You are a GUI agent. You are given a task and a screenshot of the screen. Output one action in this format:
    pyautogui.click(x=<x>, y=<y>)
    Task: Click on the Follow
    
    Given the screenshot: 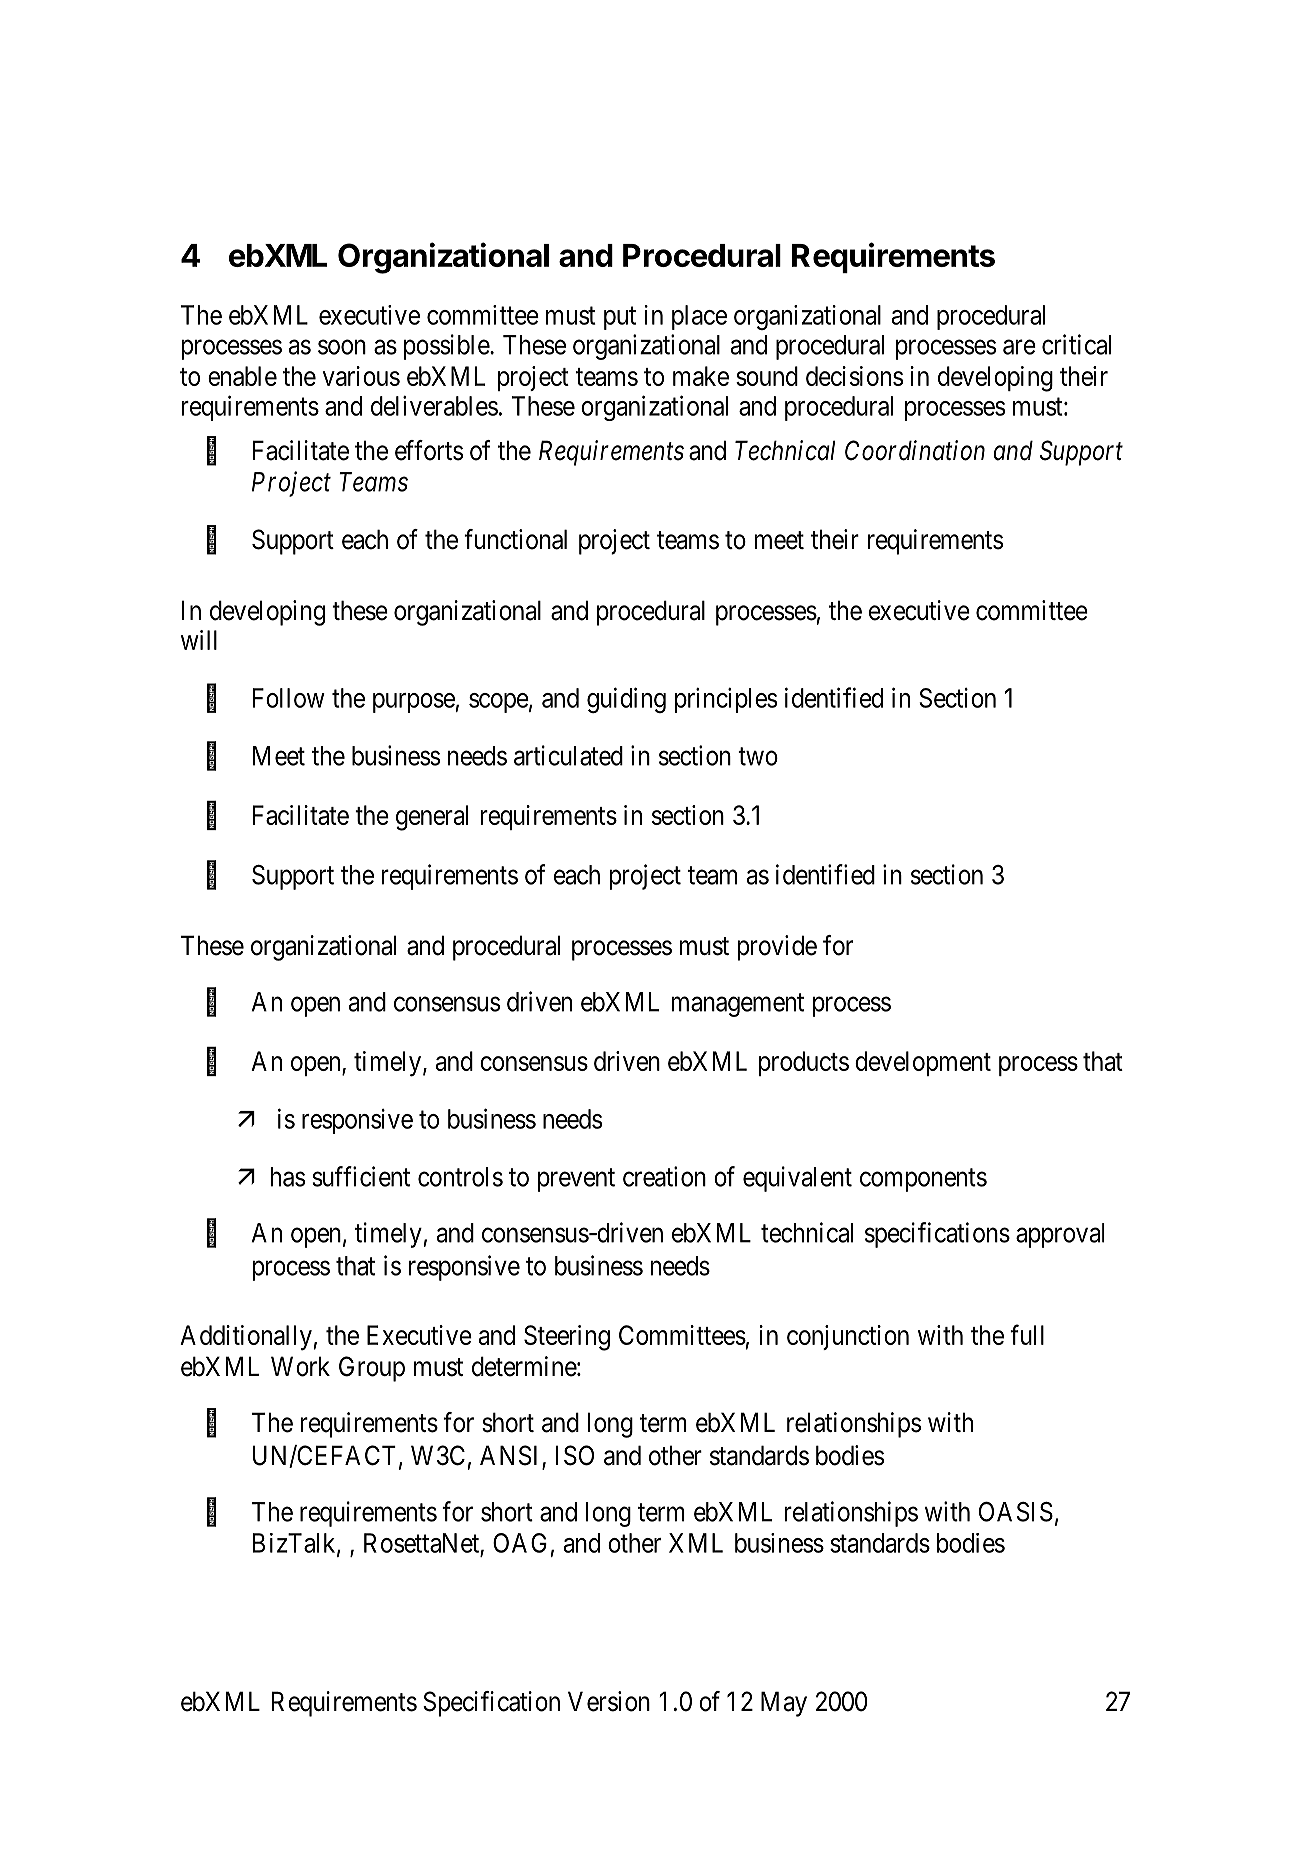 What is the action you would take?
    pyautogui.click(x=289, y=698)
